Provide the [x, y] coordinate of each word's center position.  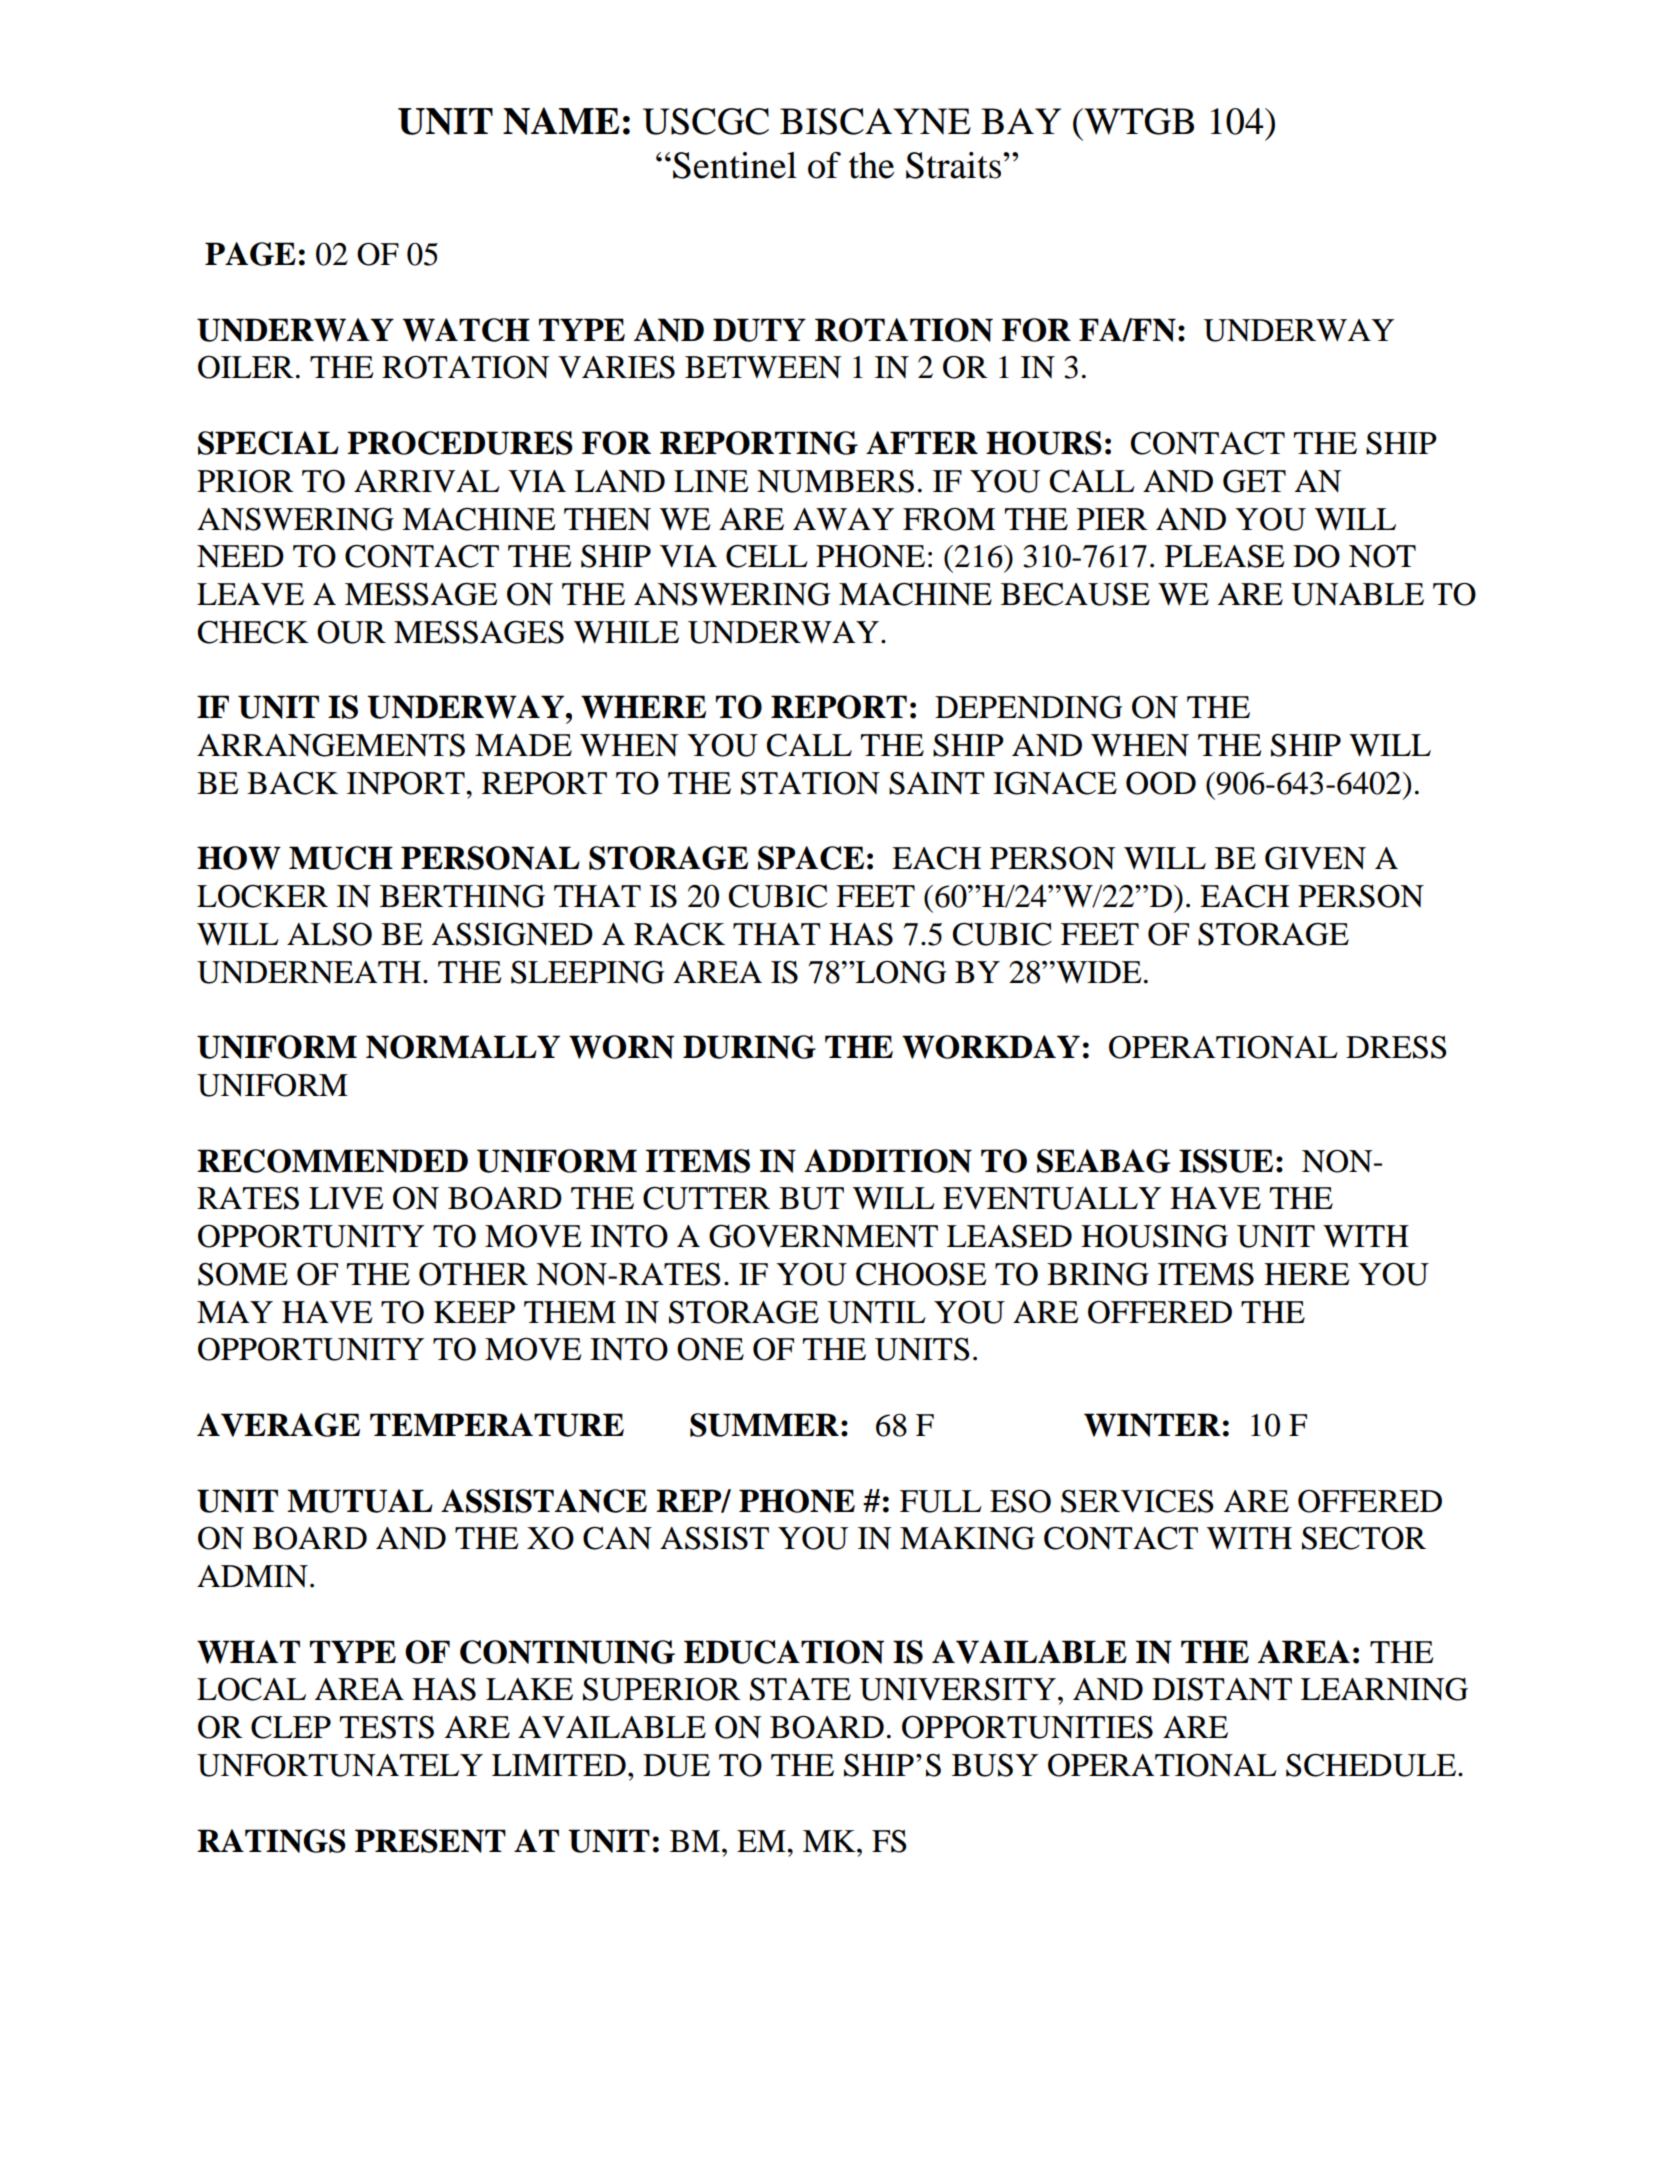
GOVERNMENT [823, 1236]
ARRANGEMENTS [331, 745]
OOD [1161, 783]
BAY [1021, 121]
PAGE [250, 254]
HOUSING [1154, 1236]
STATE [800, 1689]
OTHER [473, 1274]
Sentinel [735, 165]
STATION [810, 783]
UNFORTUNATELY [340, 1765]
